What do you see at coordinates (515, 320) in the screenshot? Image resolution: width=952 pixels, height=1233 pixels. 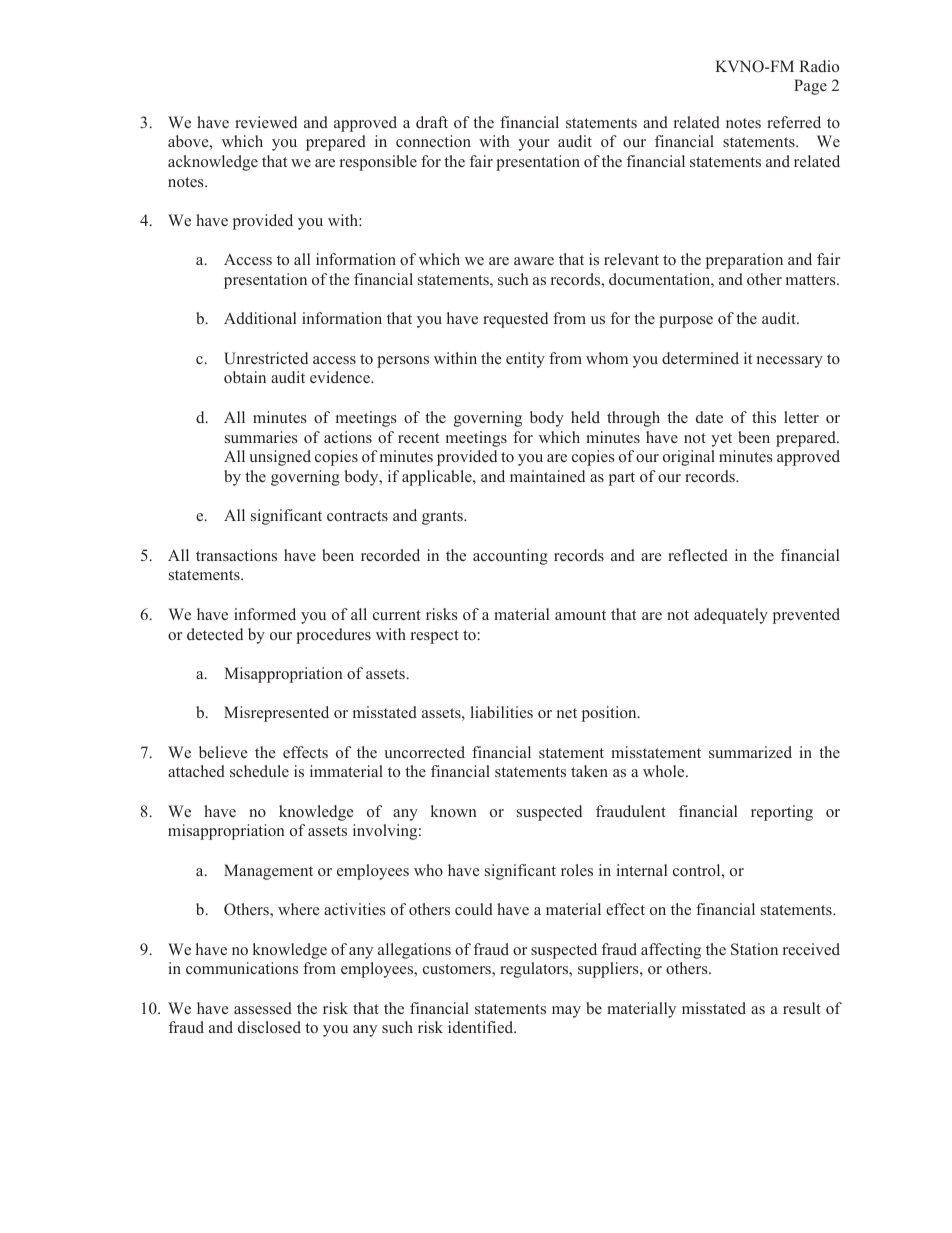 I see `requested` at bounding box center [515, 320].
